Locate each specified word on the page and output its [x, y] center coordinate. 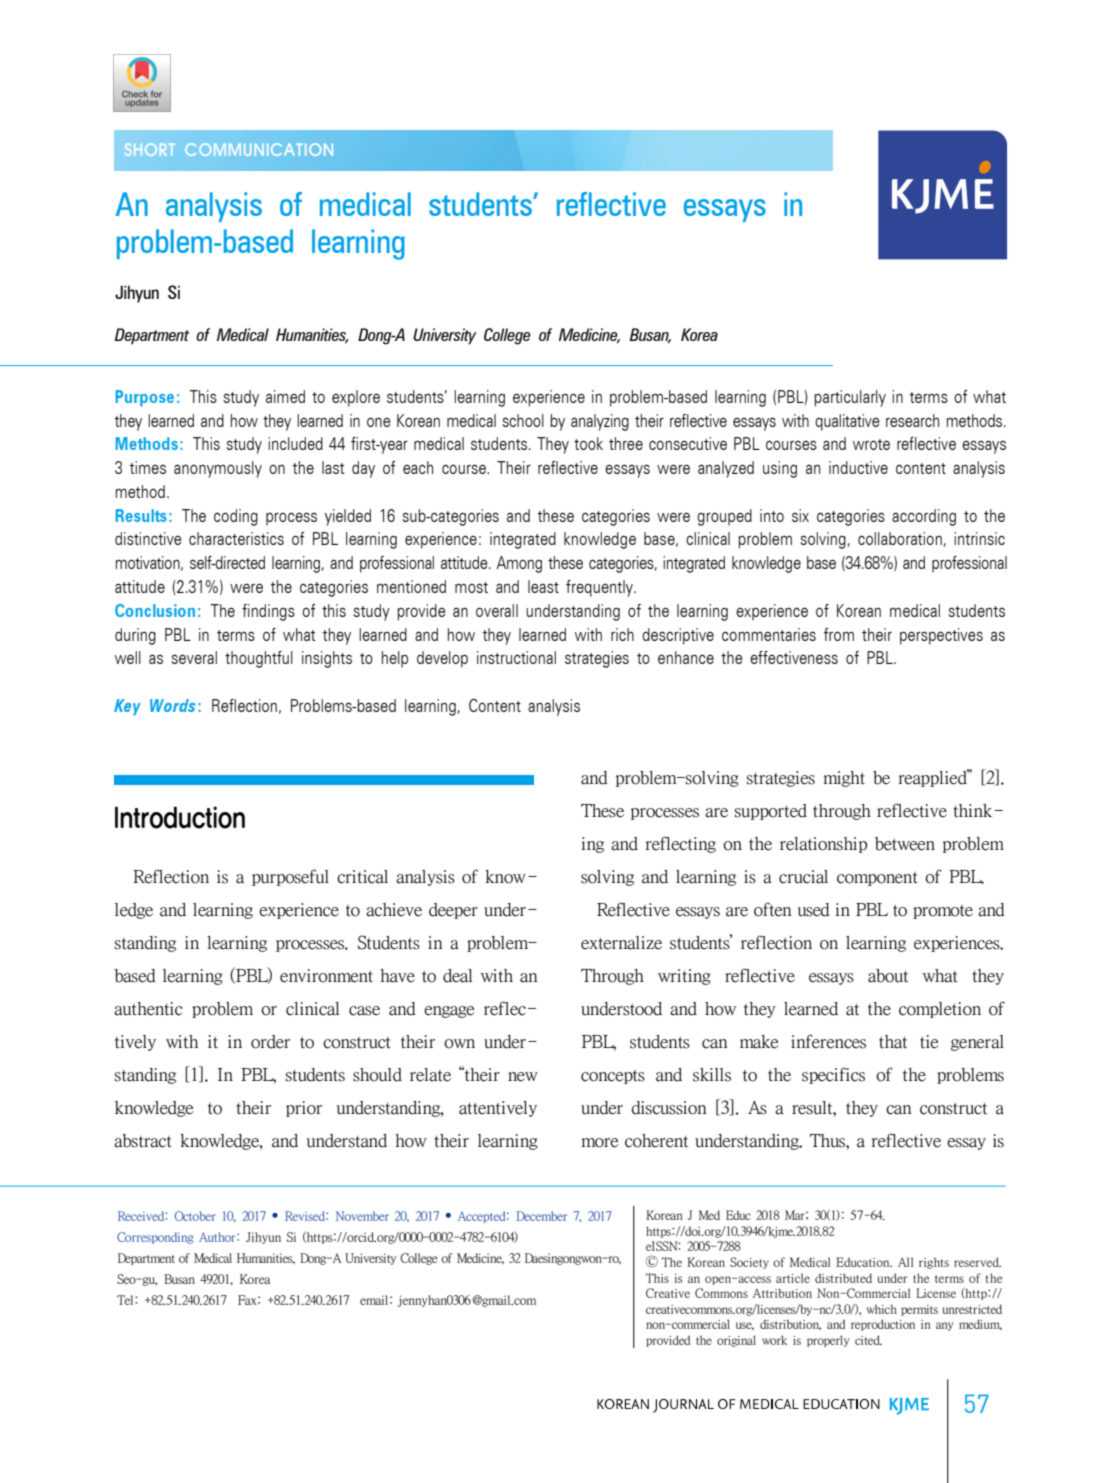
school [523, 420]
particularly [850, 398]
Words [173, 705]
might [844, 779]
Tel [126, 1300]
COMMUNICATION [259, 149]
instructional [516, 657]
